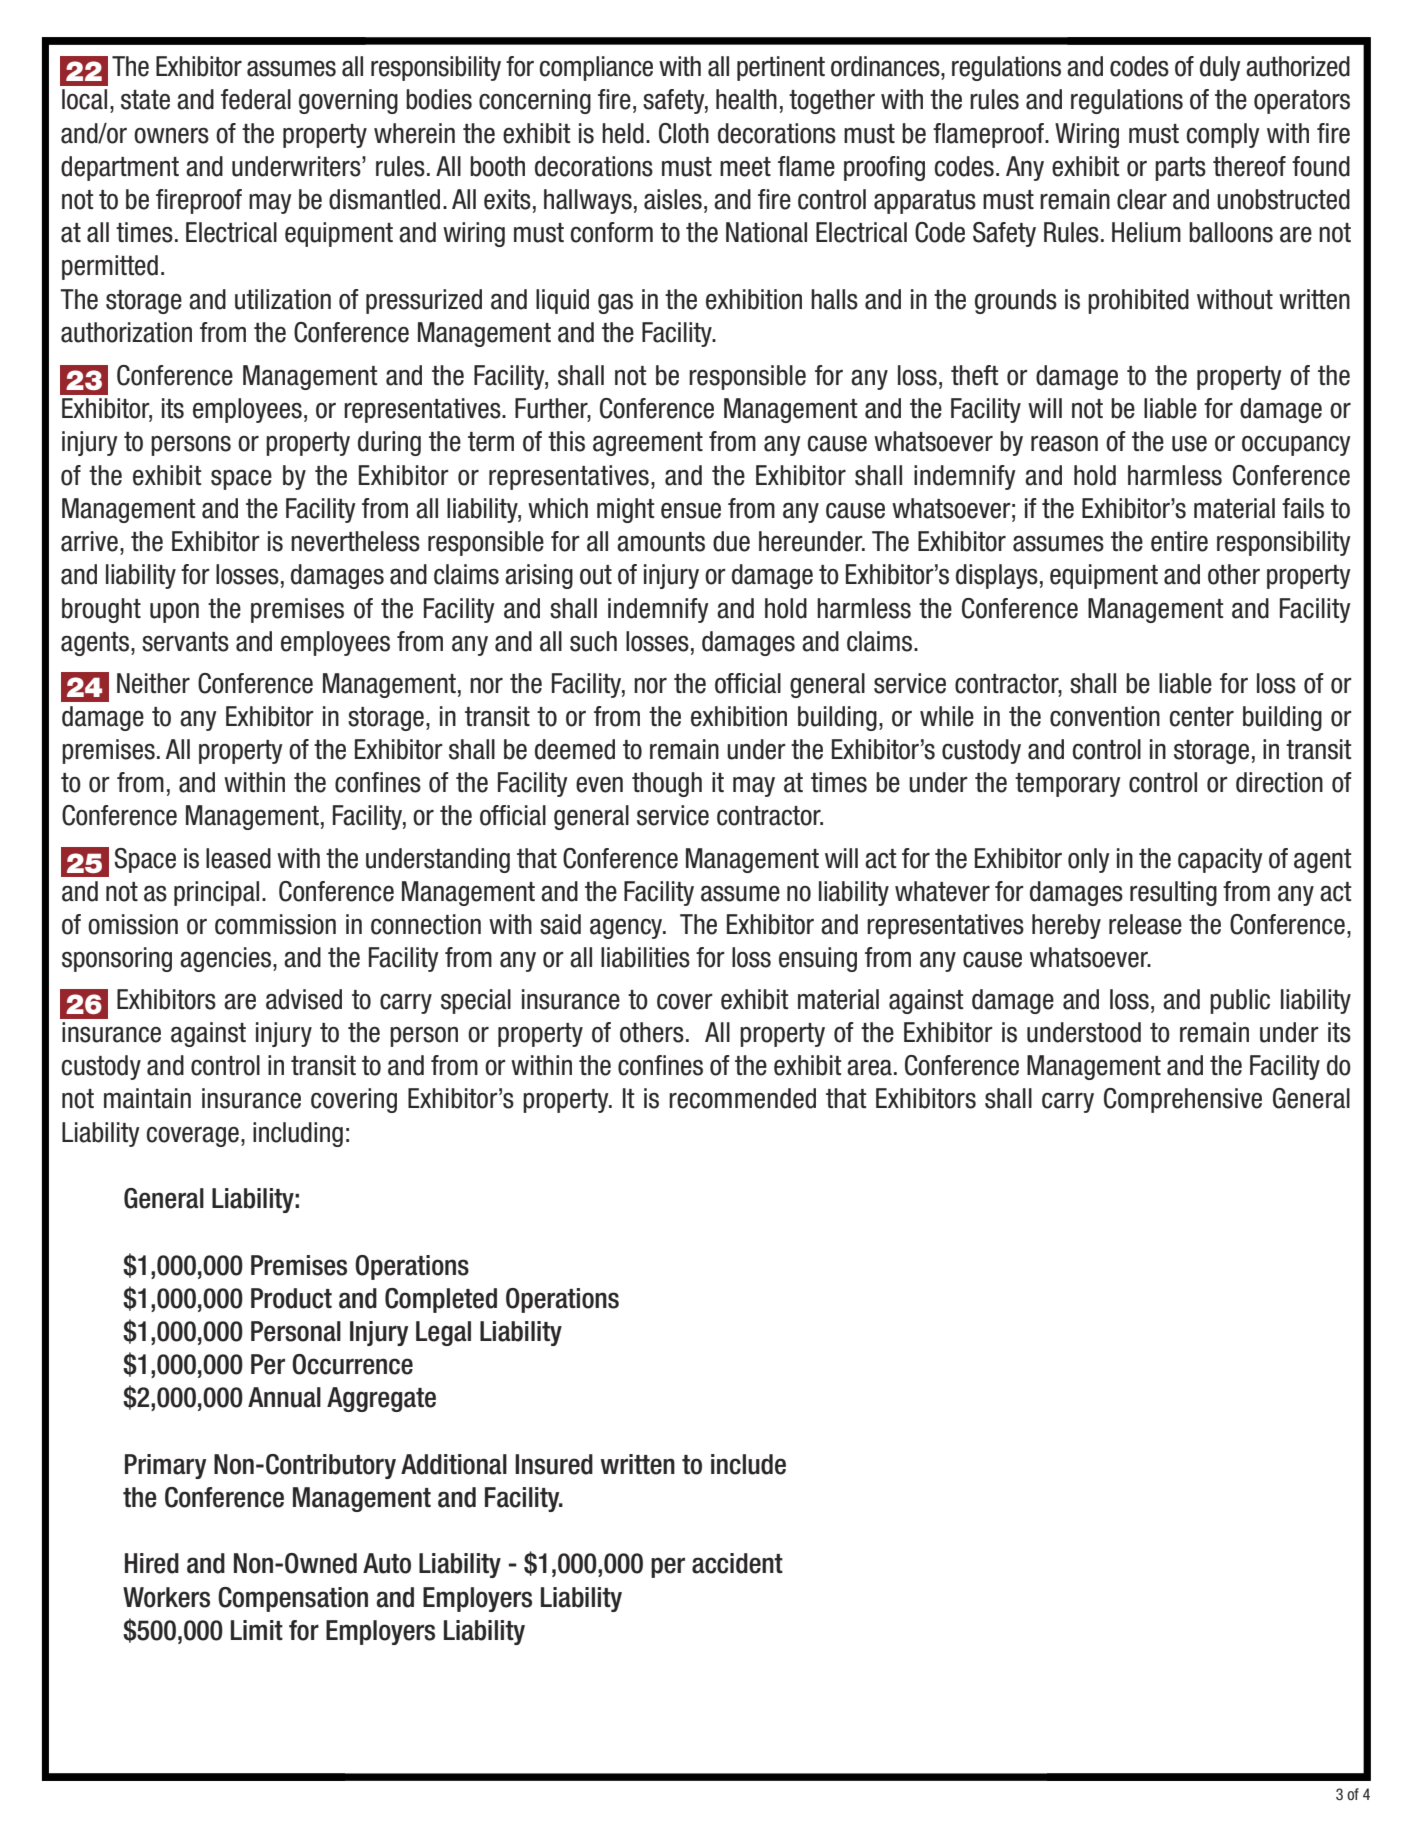  I want to click on recommended, so click(742, 1098).
